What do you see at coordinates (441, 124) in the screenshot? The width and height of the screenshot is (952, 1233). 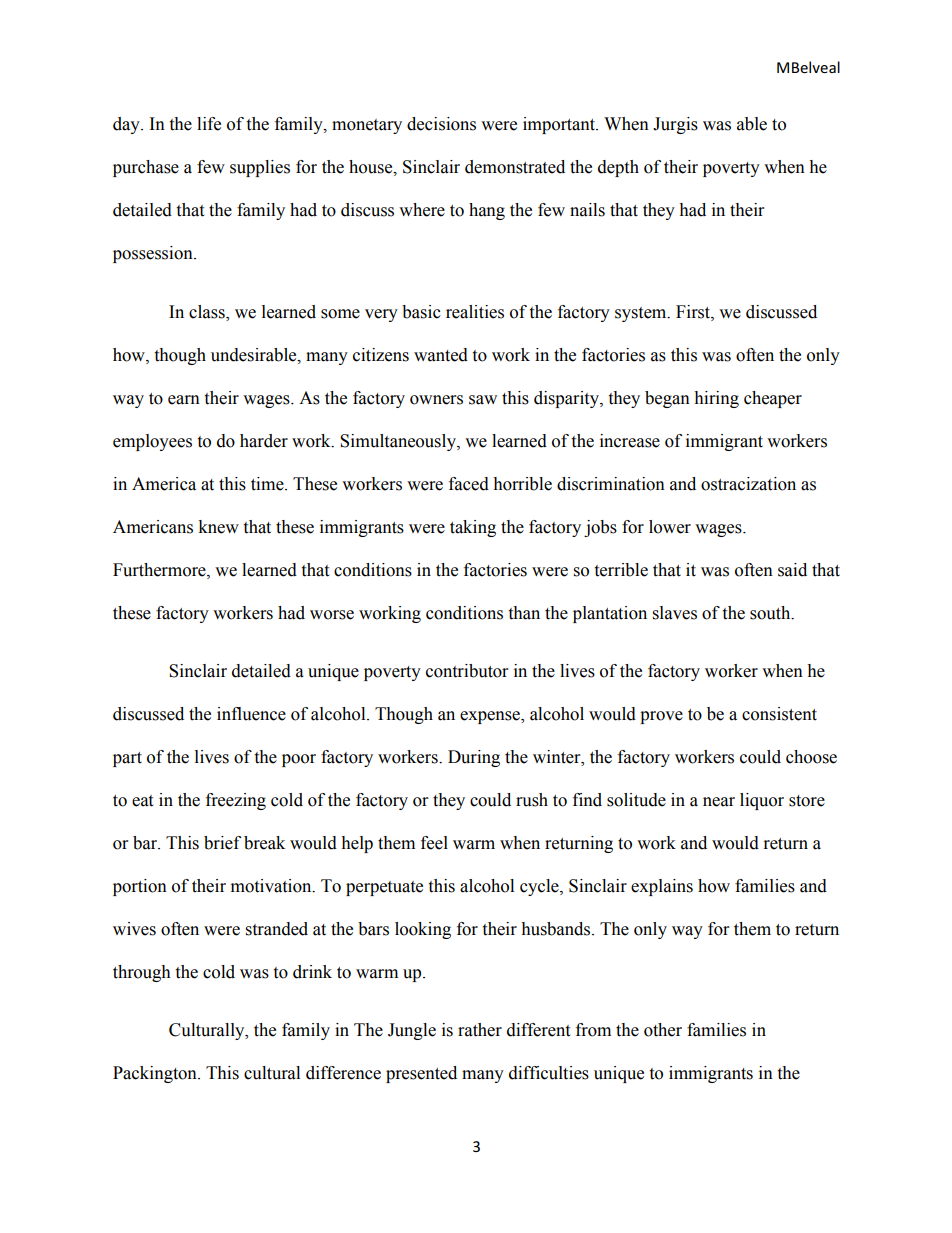 I see `decisions` at bounding box center [441, 124].
